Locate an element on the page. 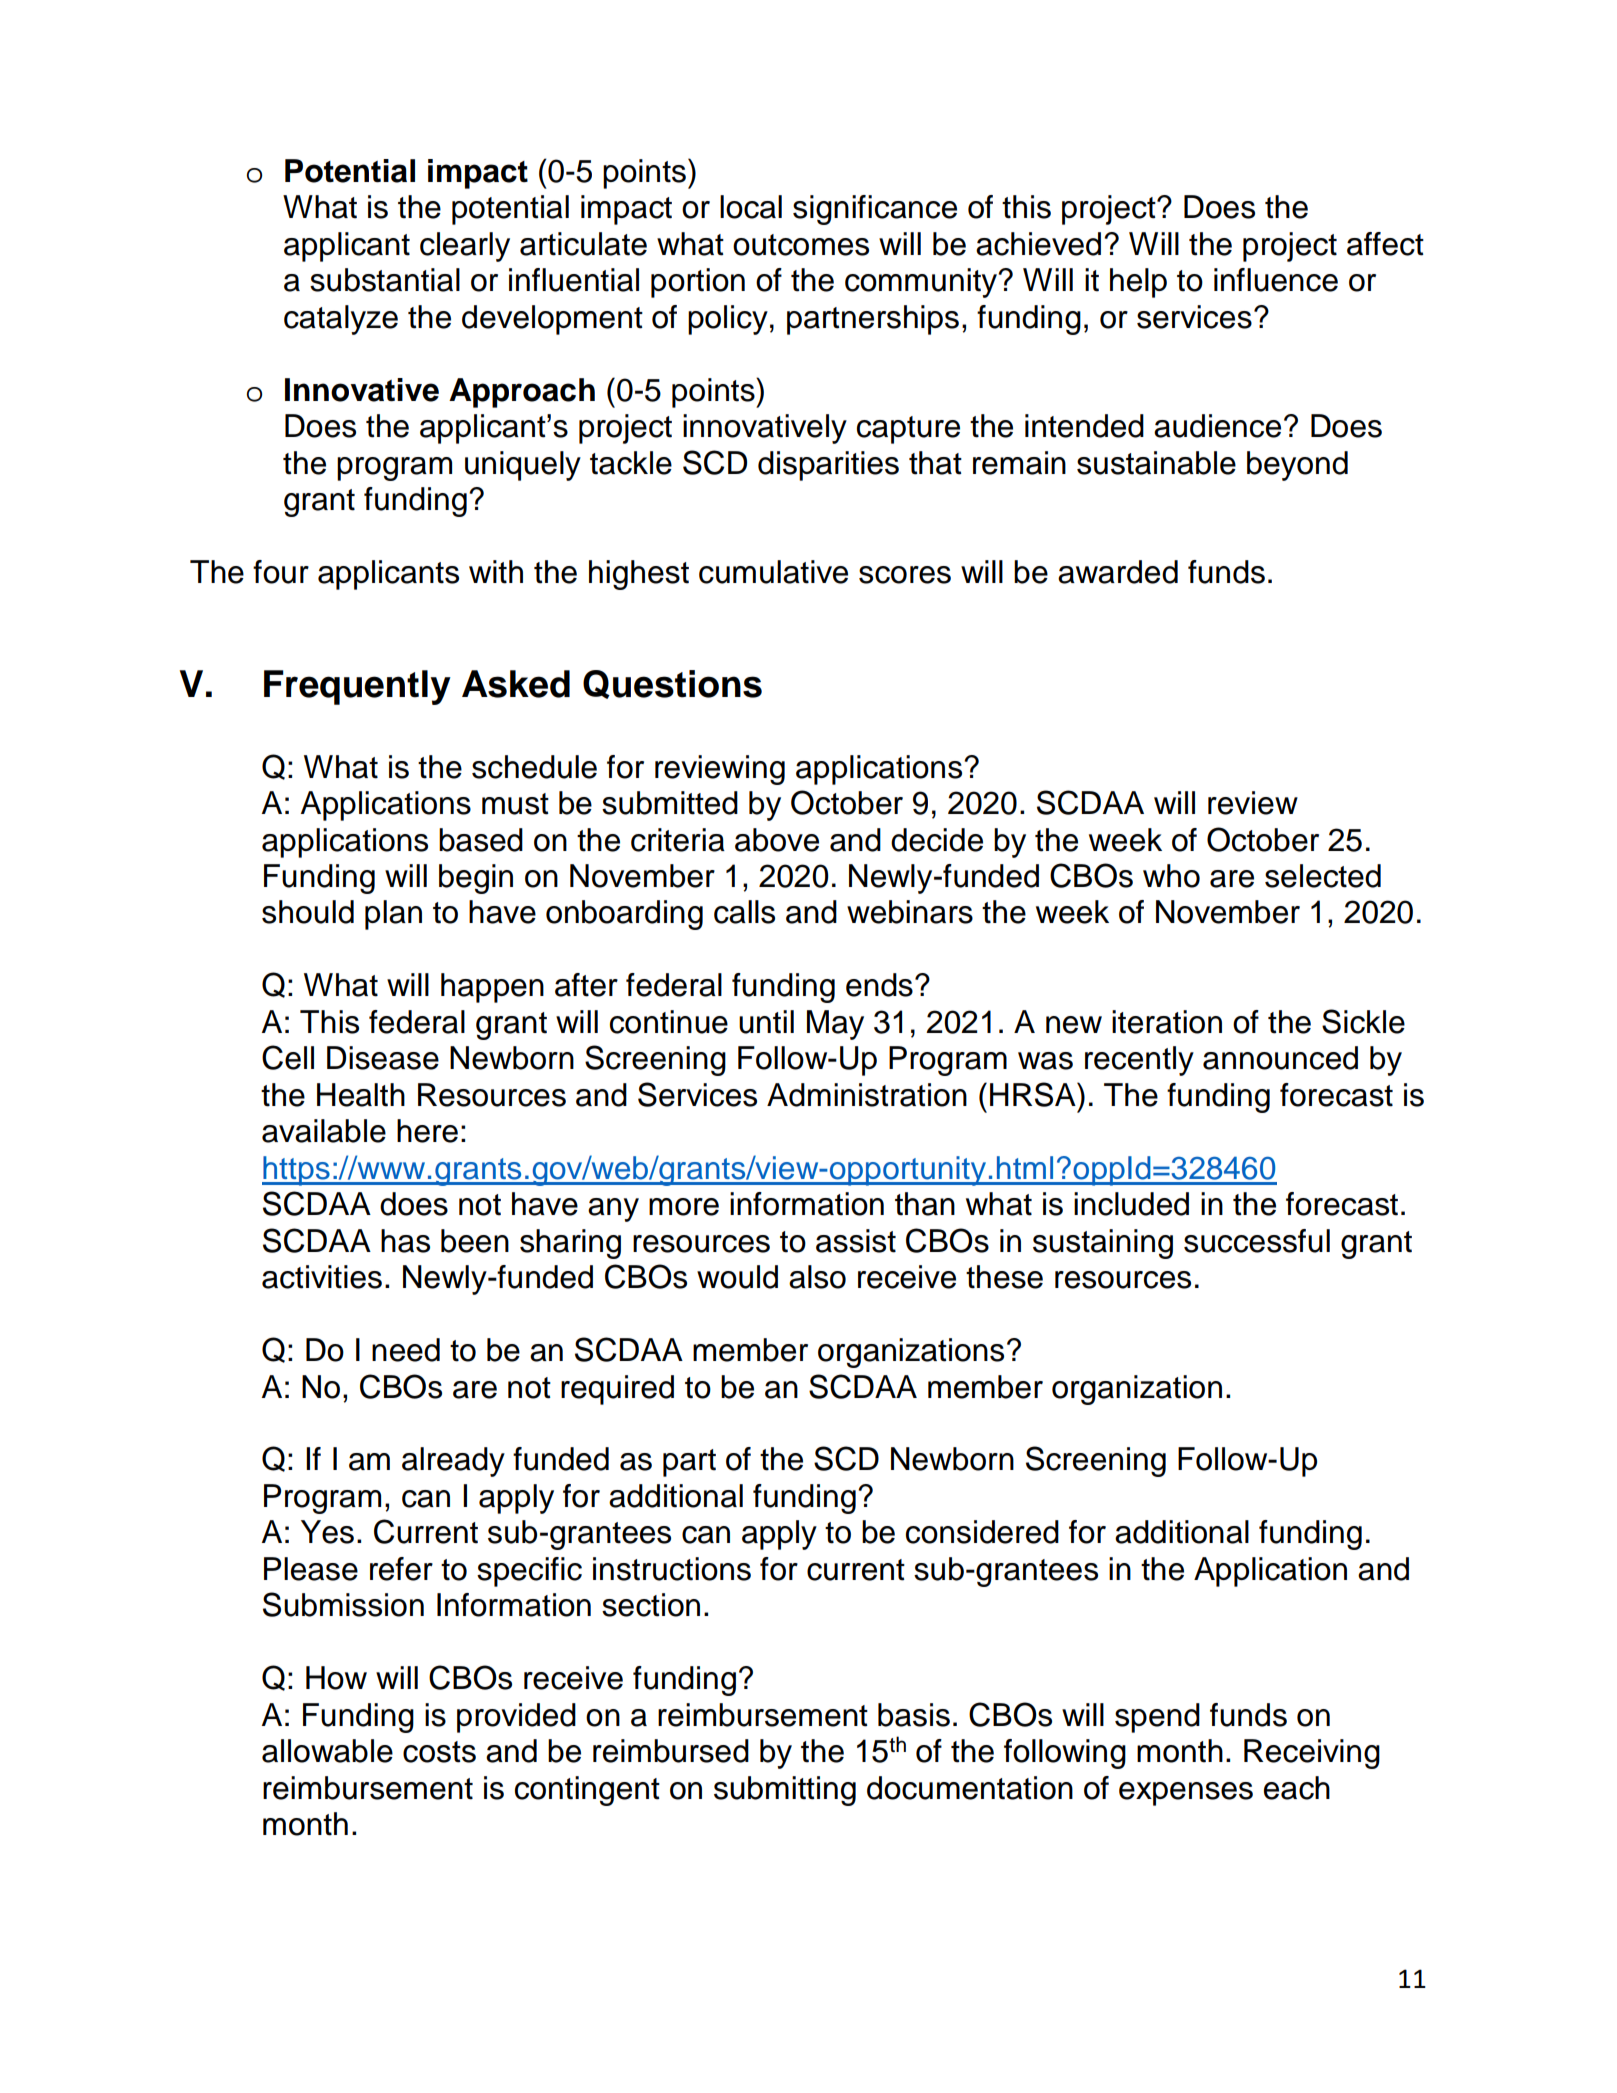 This image has width=1617, height=2093. submitting is located at coordinates (785, 1791).
